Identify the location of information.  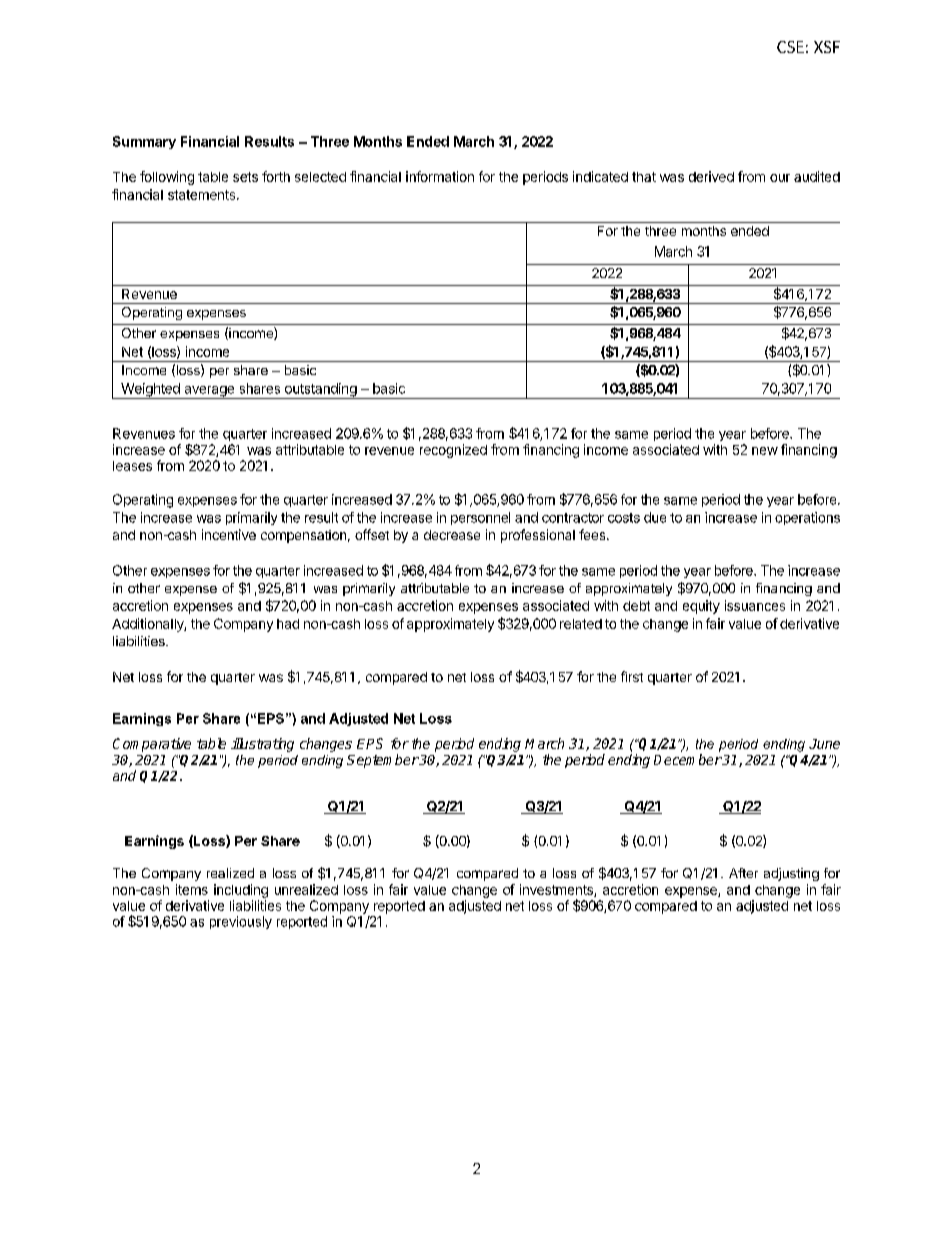
(440, 176).
